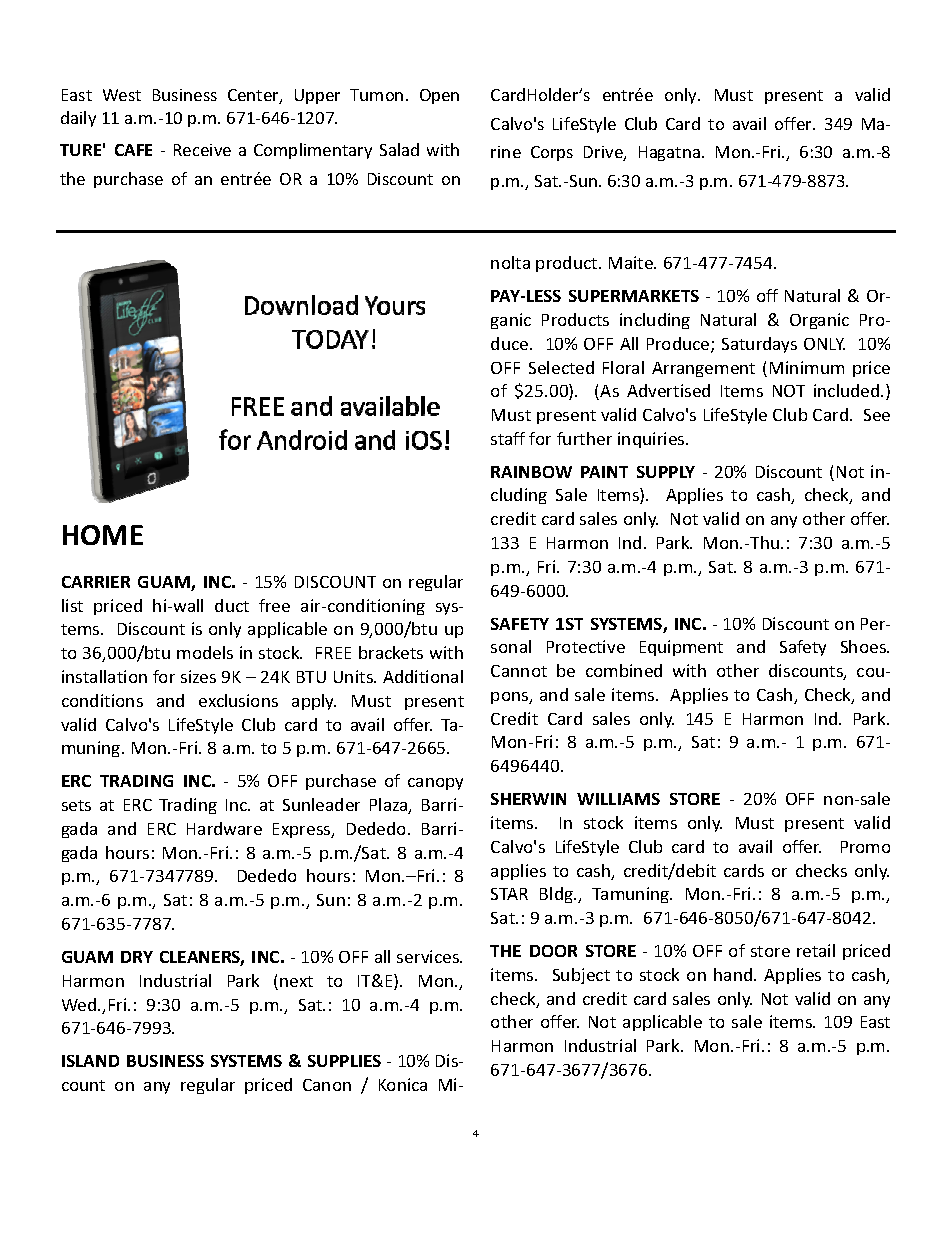  Describe the element at coordinates (435, 784) in the screenshot. I see `canopy` at that location.
